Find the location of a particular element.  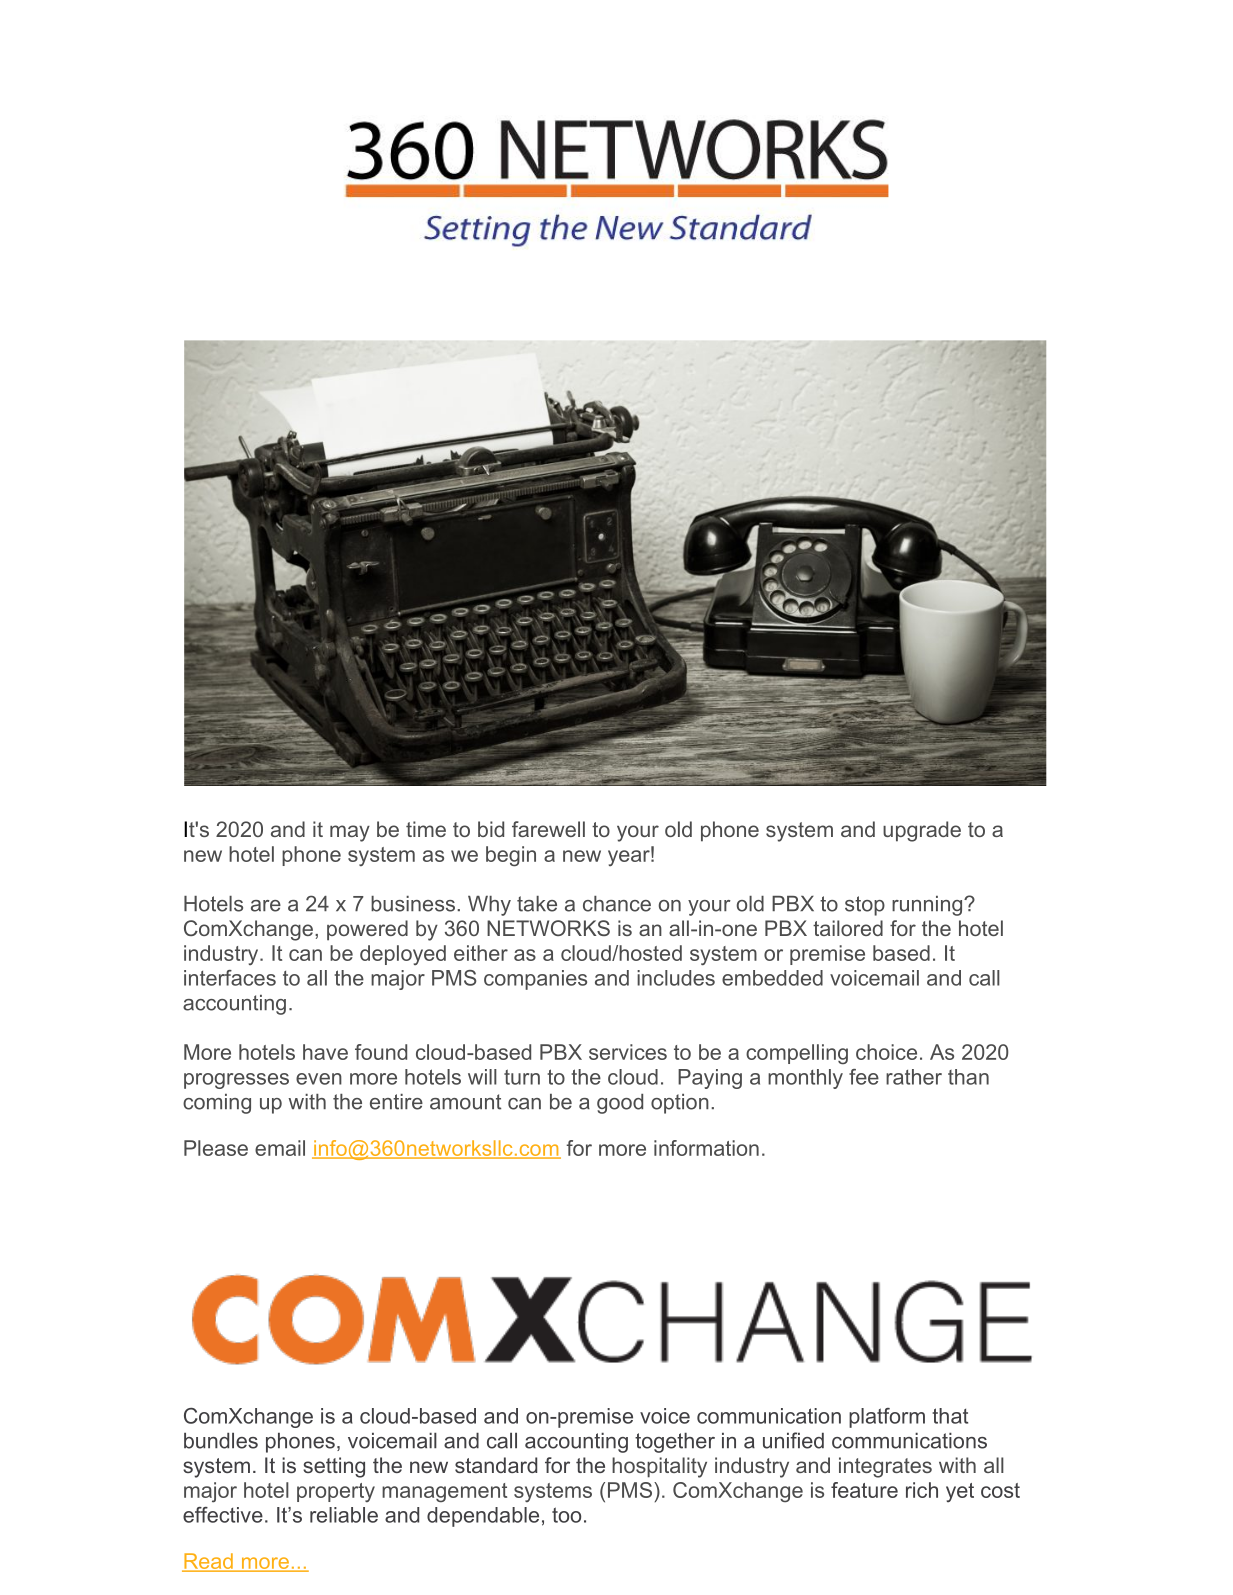

good is located at coordinates (620, 1104).
